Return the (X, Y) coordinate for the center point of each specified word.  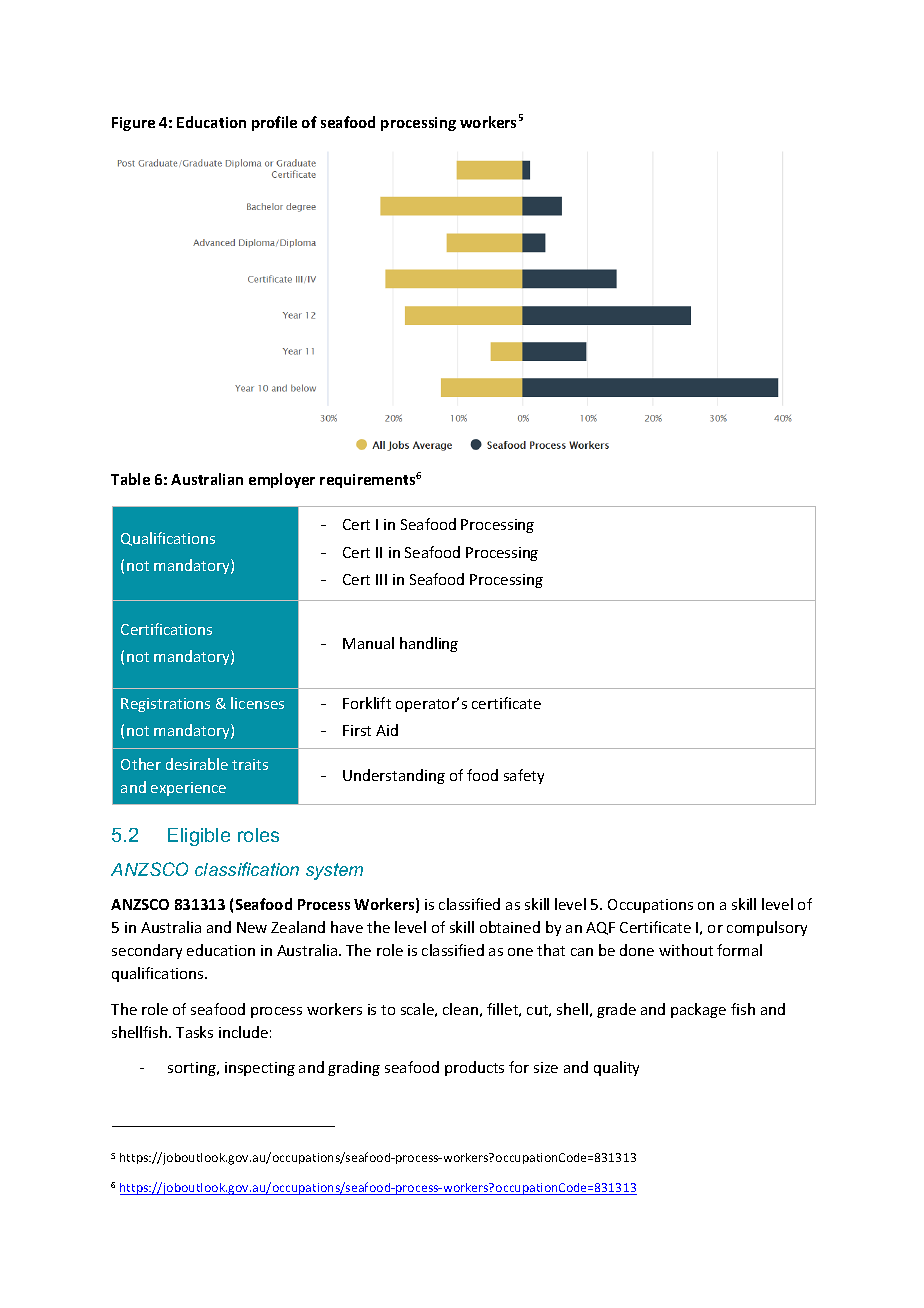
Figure (133, 124)
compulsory (767, 928)
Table (130, 479)
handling (429, 644)
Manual (368, 643)
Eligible (199, 837)
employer (282, 480)
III (381, 579)
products (474, 1068)
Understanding (394, 776)
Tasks (194, 1032)
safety (524, 776)
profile (274, 123)
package (698, 1010)
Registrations (165, 705)
